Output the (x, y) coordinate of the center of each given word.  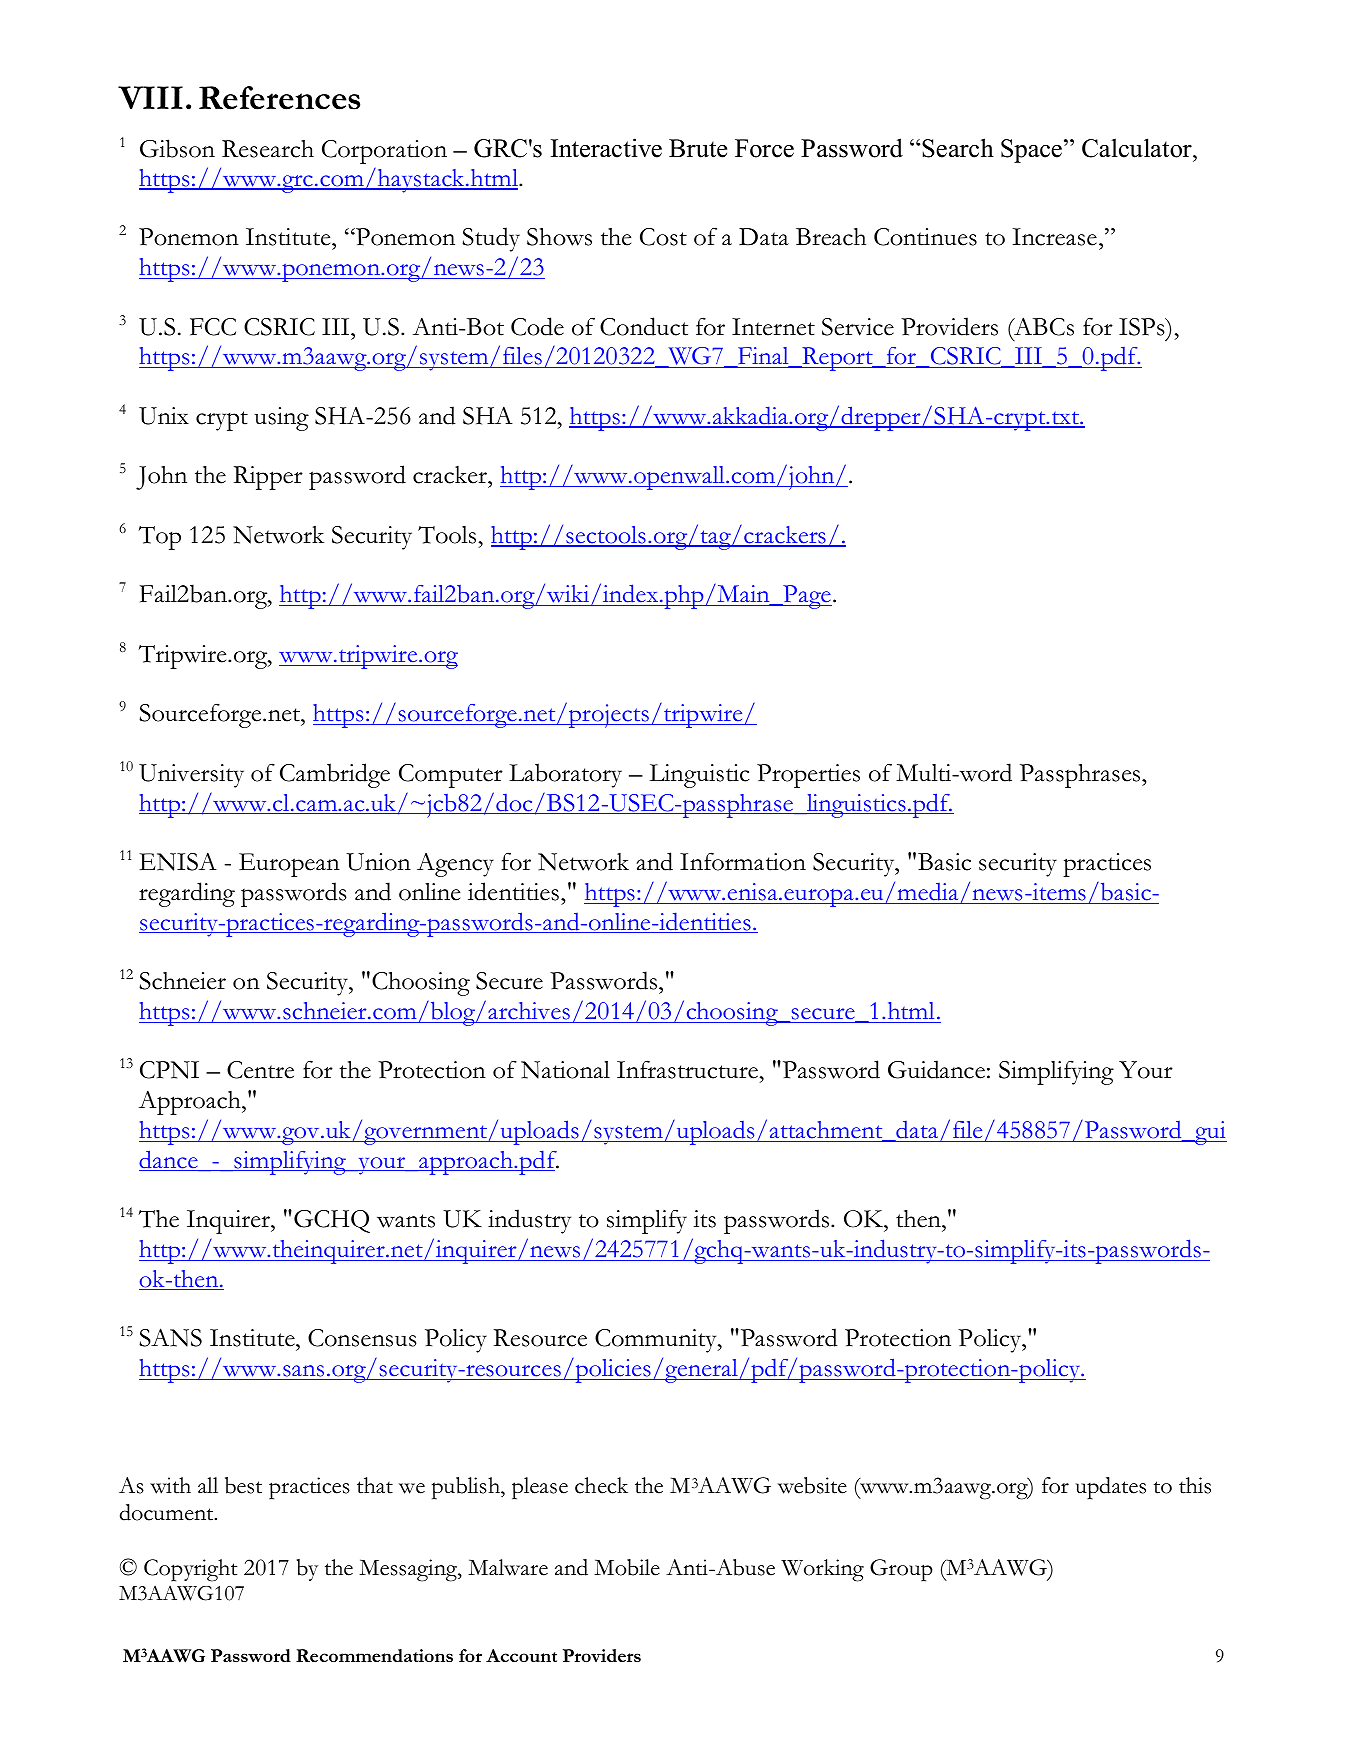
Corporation (384, 152)
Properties (808, 776)
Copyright (190, 1570)
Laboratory (565, 775)
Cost (663, 237)
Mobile (627, 1567)
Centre (260, 1070)
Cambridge (335, 775)
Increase (1055, 237)
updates (1111, 1488)
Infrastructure (687, 1069)
